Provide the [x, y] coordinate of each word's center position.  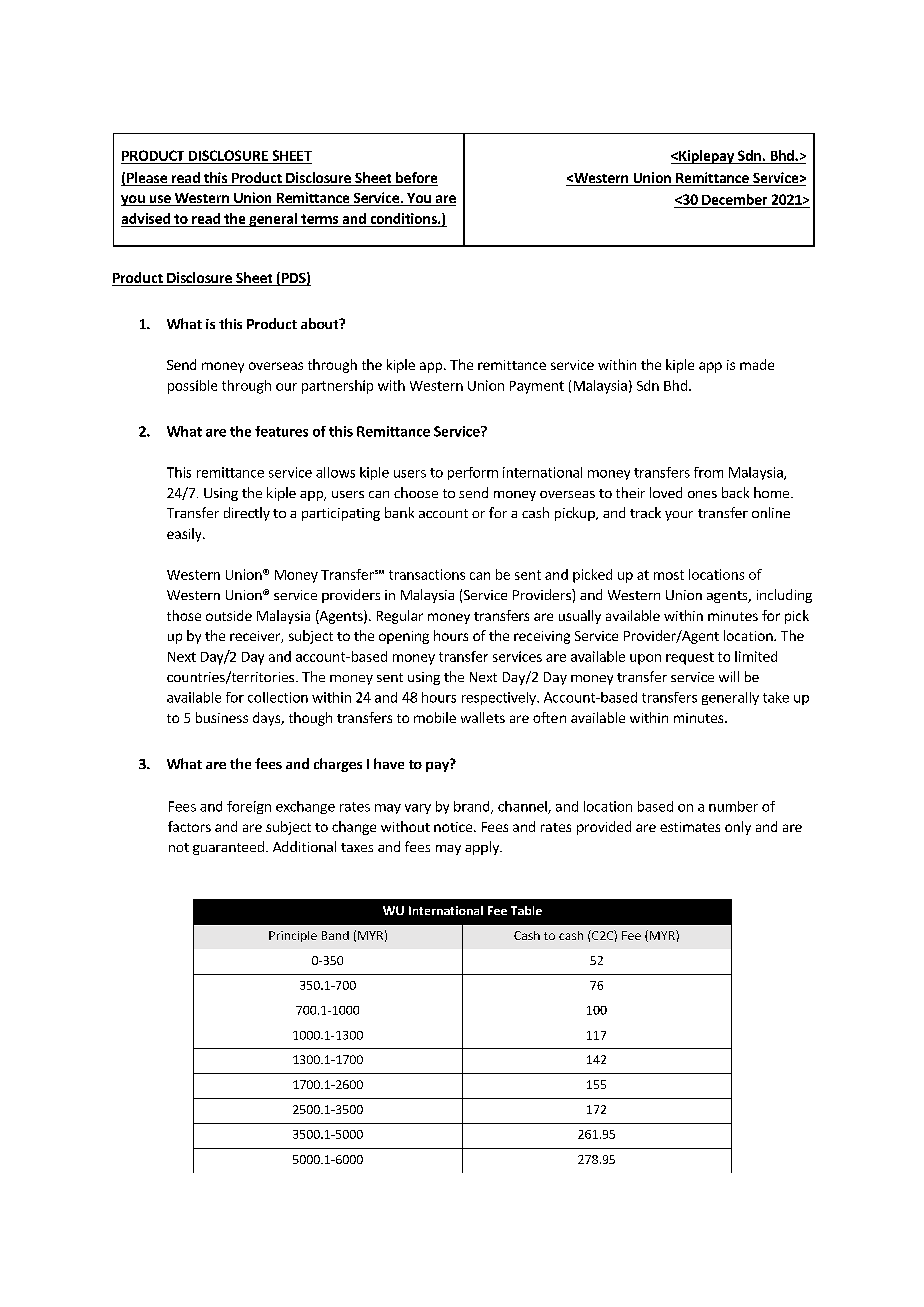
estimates [690, 827]
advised [146, 218]
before [416, 179]
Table [526, 910]
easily [185, 535]
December [734, 199]
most [669, 575]
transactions [427, 574]
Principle [293, 936]
